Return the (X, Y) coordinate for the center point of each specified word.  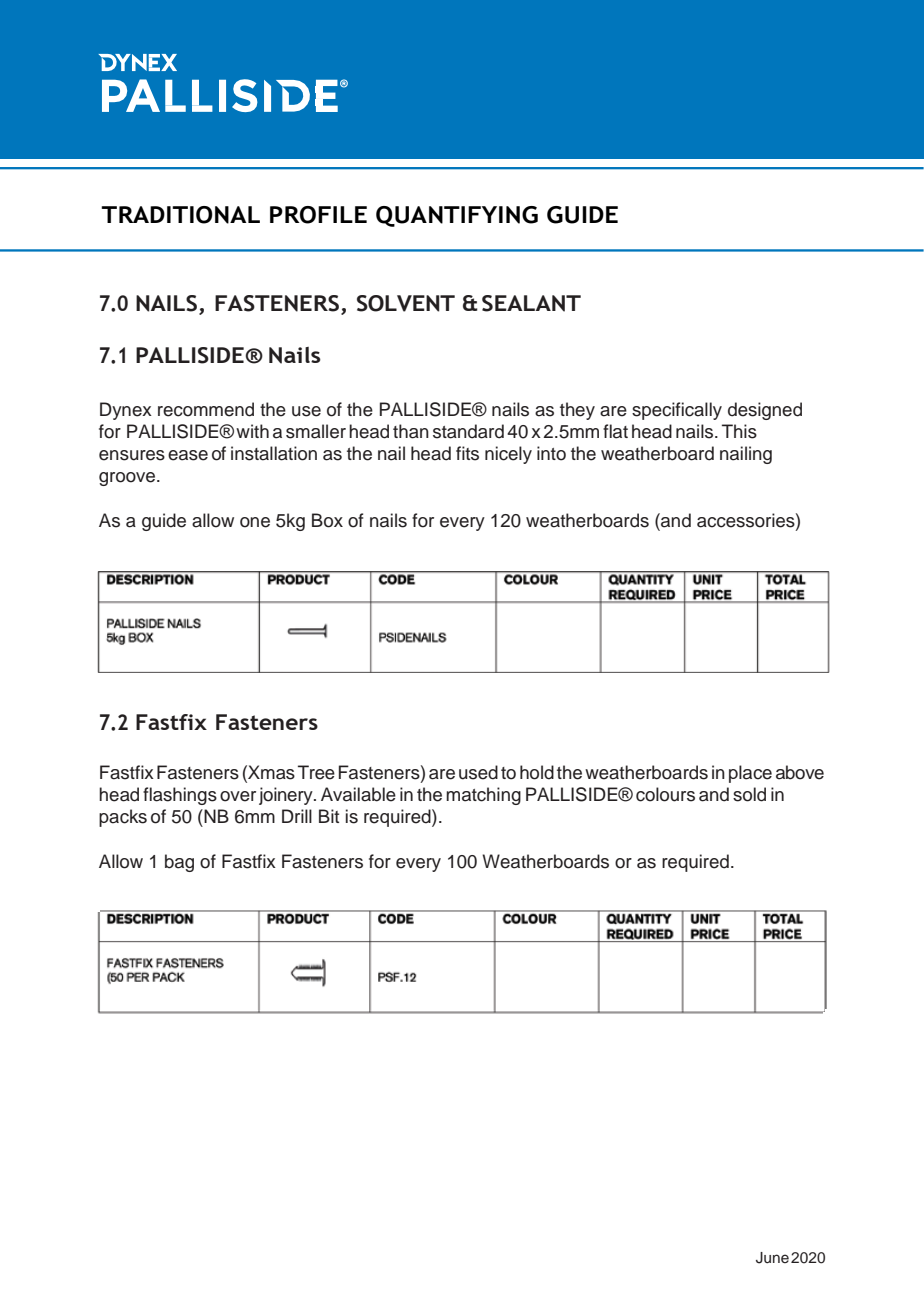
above (800, 772)
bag (179, 863)
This (739, 431)
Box (327, 520)
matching (483, 796)
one (255, 522)
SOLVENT (406, 303)
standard (468, 431)
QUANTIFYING (457, 216)
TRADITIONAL (180, 215)
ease (188, 455)
